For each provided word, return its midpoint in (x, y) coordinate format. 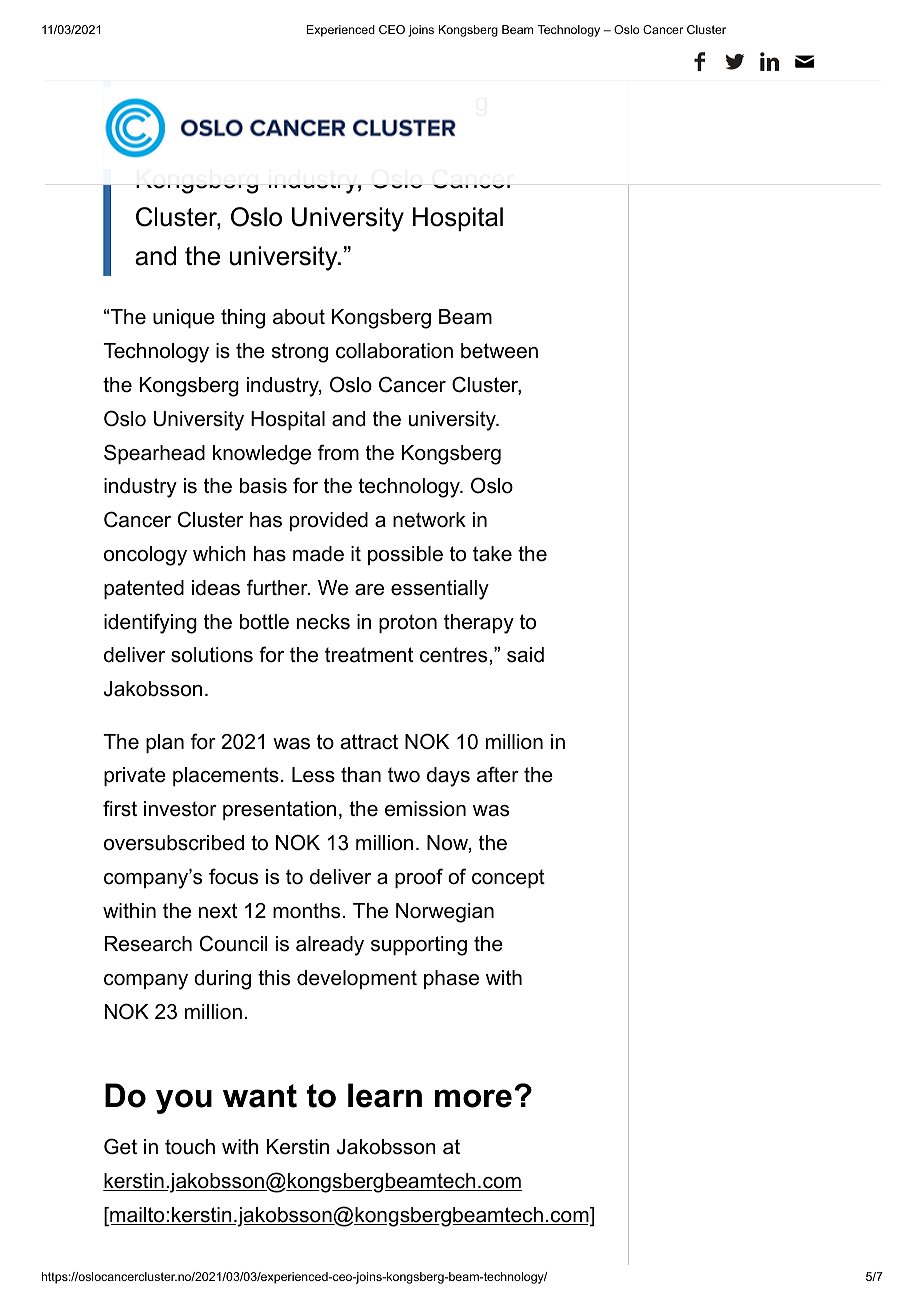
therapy (479, 624)
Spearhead (154, 454)
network (429, 520)
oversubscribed (174, 843)
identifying (150, 623)
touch (190, 1147)
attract (369, 742)
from (338, 452)
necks (323, 622)
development (357, 979)
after (498, 774)
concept (508, 878)
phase (451, 979)
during (222, 980)
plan (165, 743)
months (306, 911)
